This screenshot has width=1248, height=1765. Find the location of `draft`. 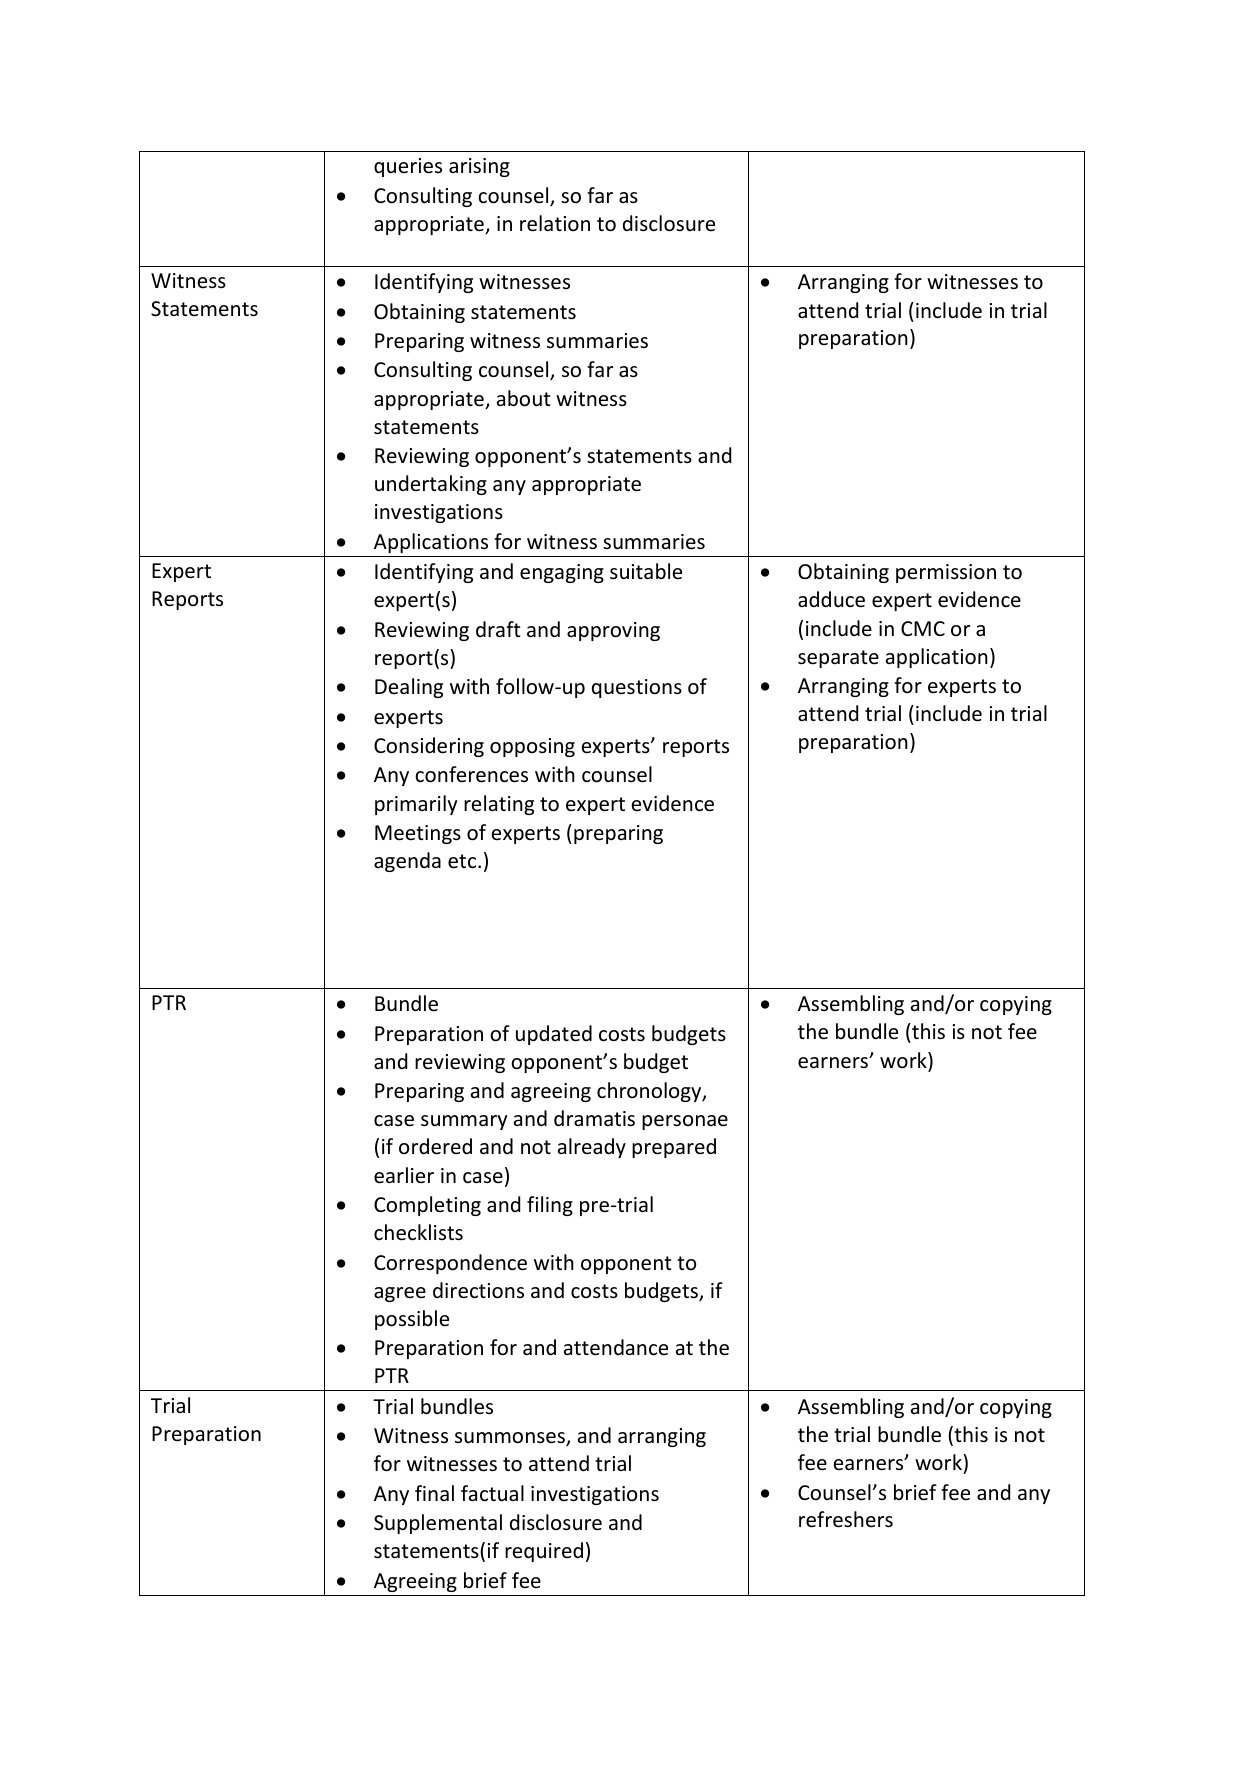

draft is located at coordinates (498, 629).
